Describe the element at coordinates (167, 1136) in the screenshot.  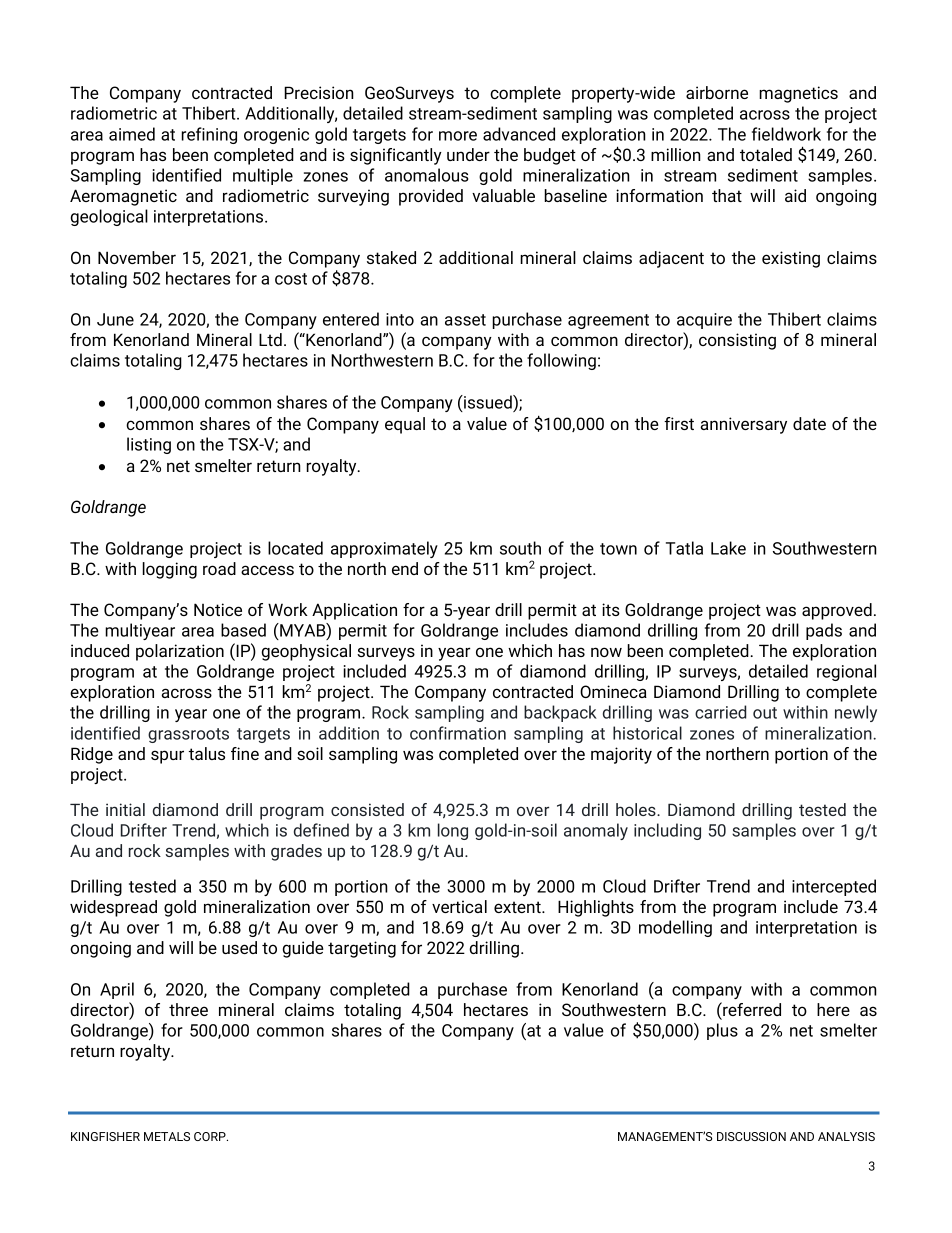
I see `METALS` at that location.
